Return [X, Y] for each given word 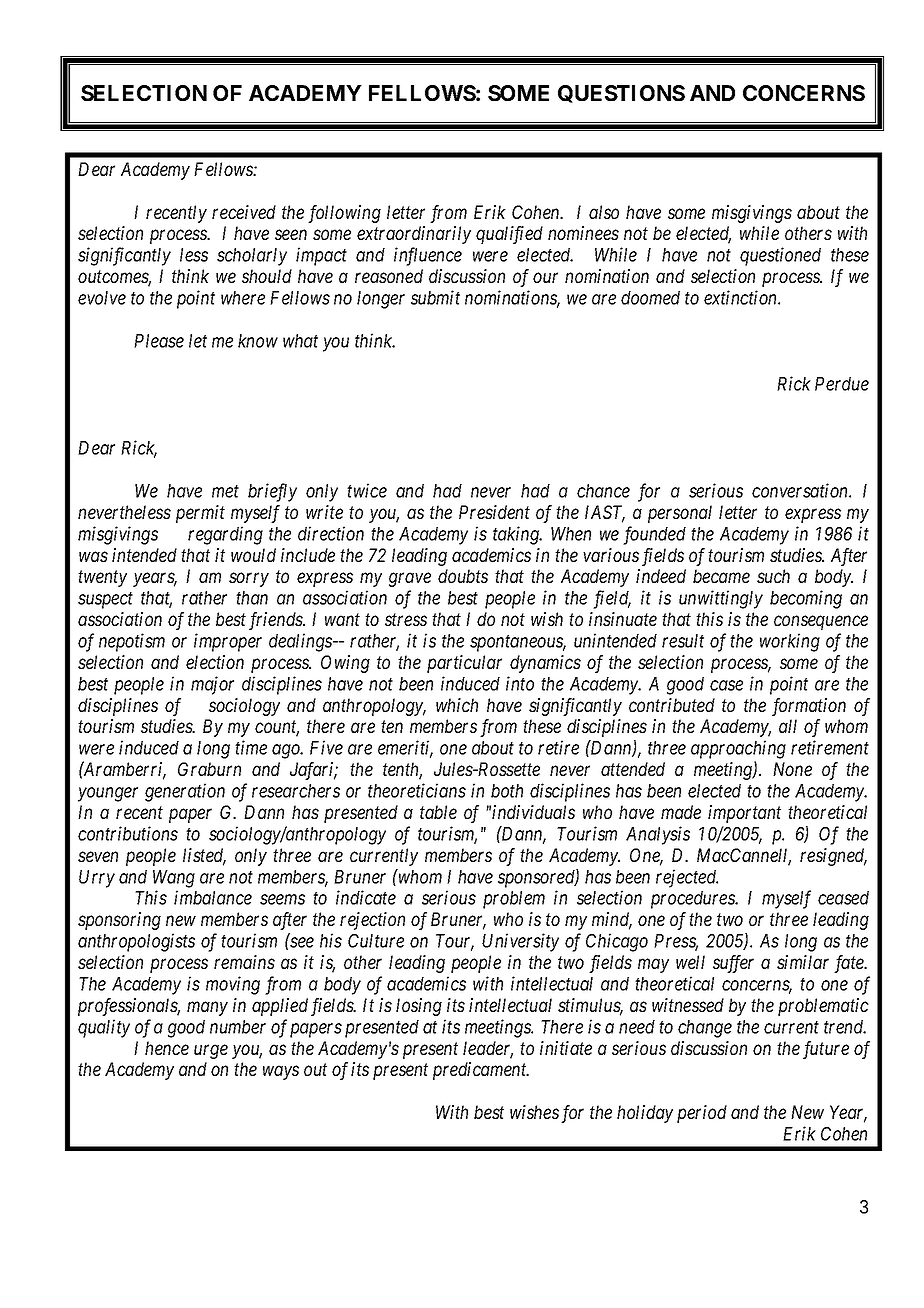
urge [211, 1051]
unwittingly [721, 599]
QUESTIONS [621, 94]
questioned [780, 256]
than [252, 598]
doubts [463, 576]
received [244, 212]
